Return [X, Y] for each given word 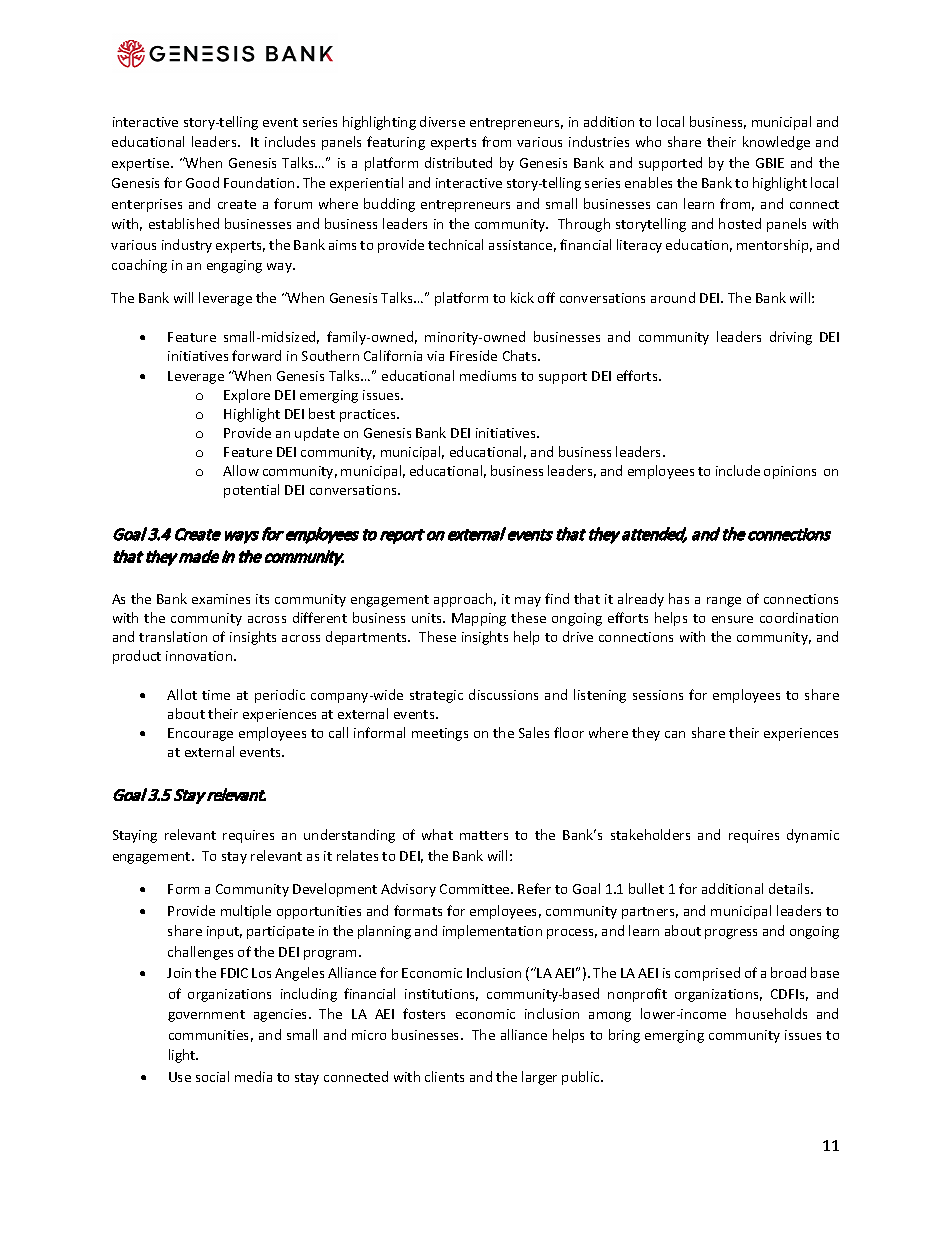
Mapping [479, 619]
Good [202, 182]
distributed [458, 162]
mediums [488, 375]
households [771, 1013]
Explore [247, 396]
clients [444, 1076]
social [212, 1076]
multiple [246, 912]
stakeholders [650, 834]
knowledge [776, 143]
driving [791, 338]
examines [221, 599]
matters [484, 835]
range [724, 602]
